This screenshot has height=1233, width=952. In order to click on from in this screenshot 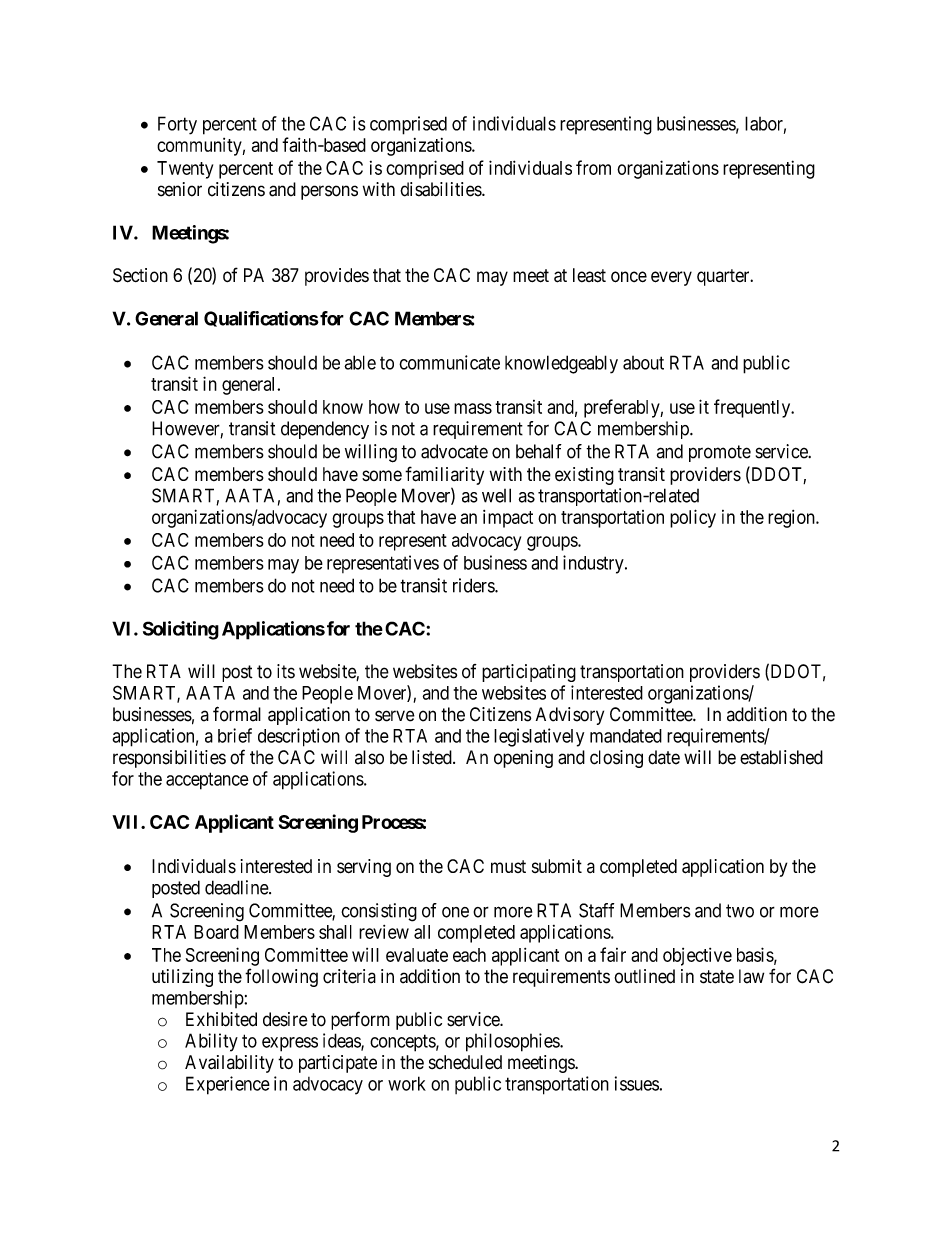, I will do `click(593, 167)`.
